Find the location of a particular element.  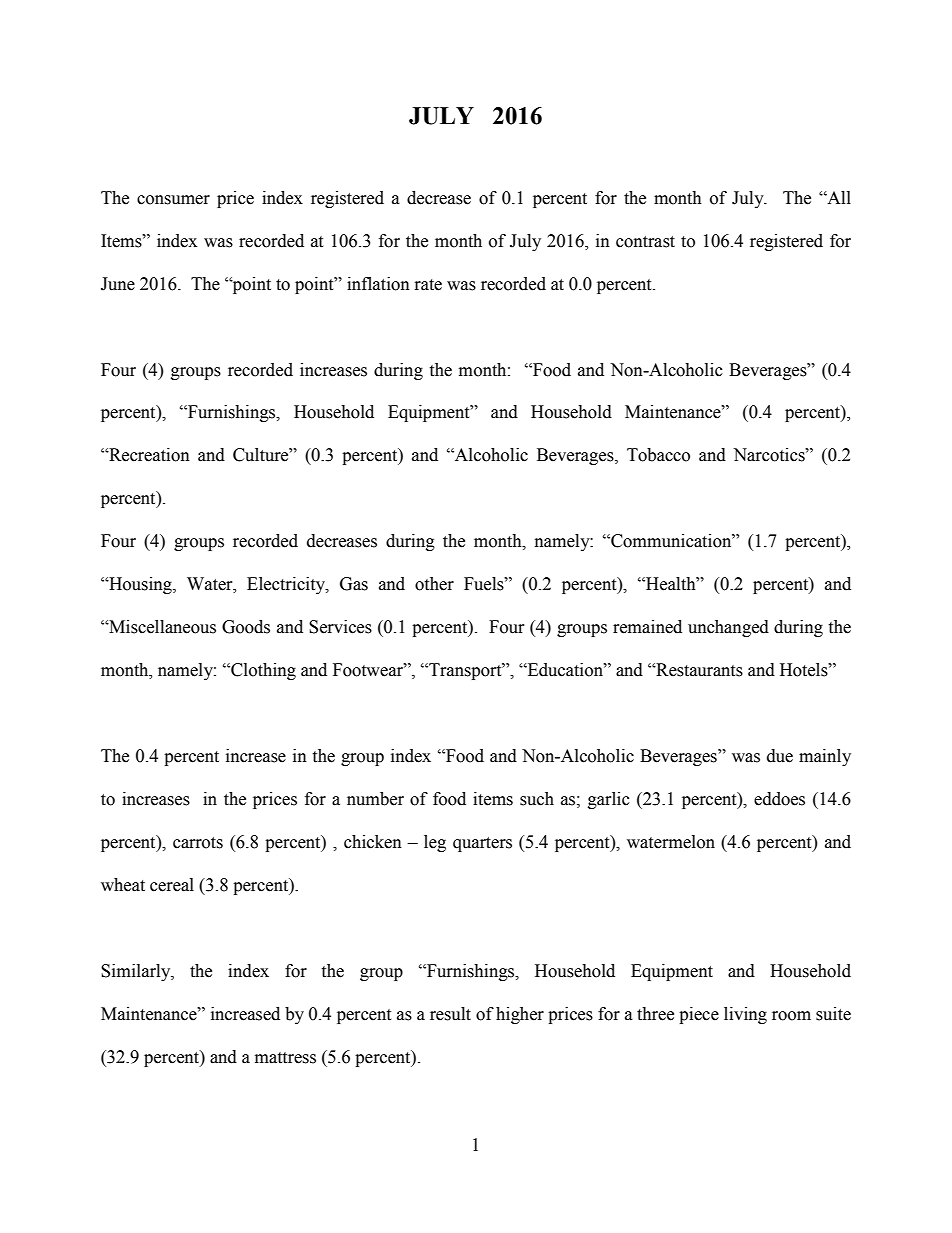

Goods is located at coordinates (246, 627).
